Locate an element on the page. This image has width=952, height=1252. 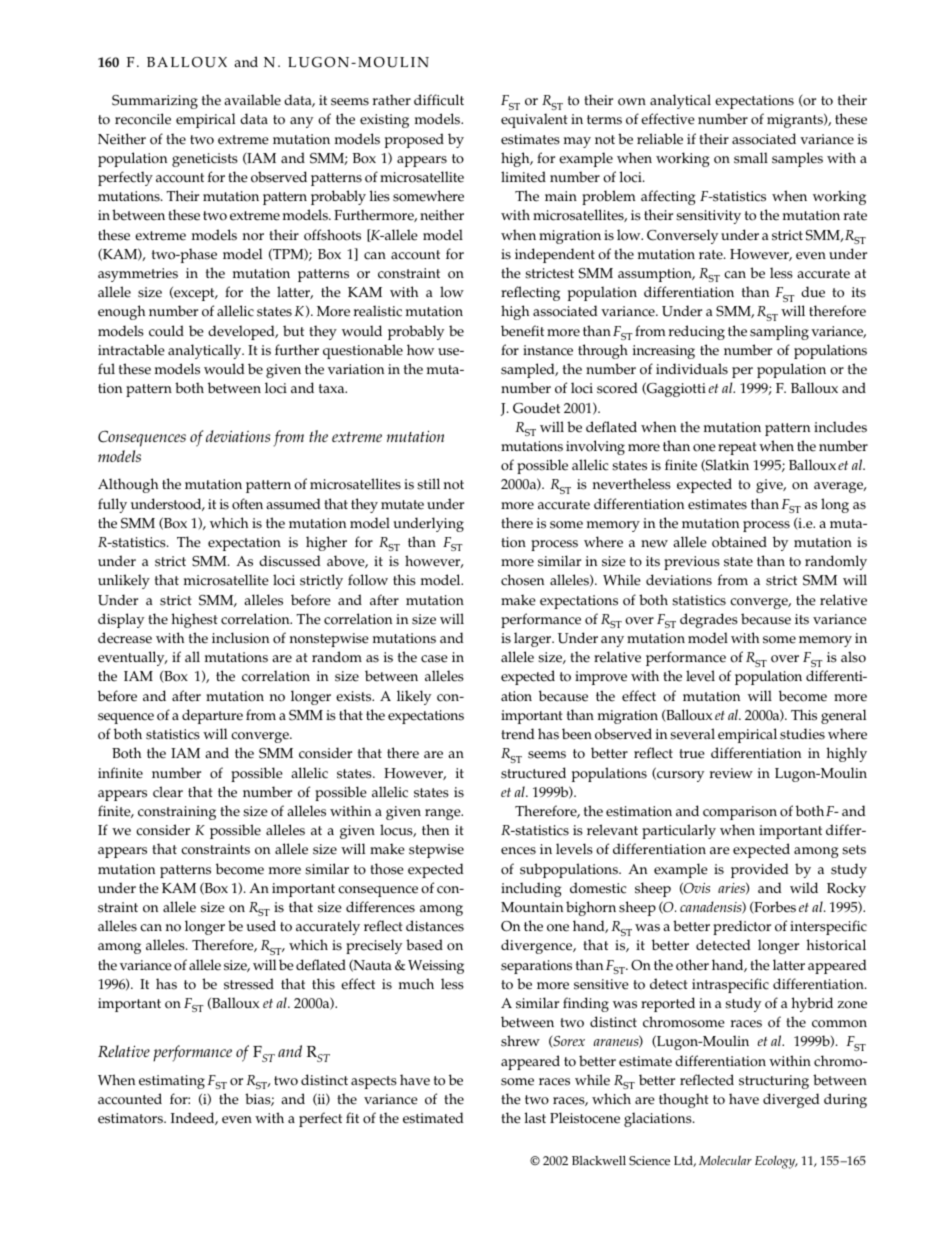
geneticists is located at coordinates (205, 160).
